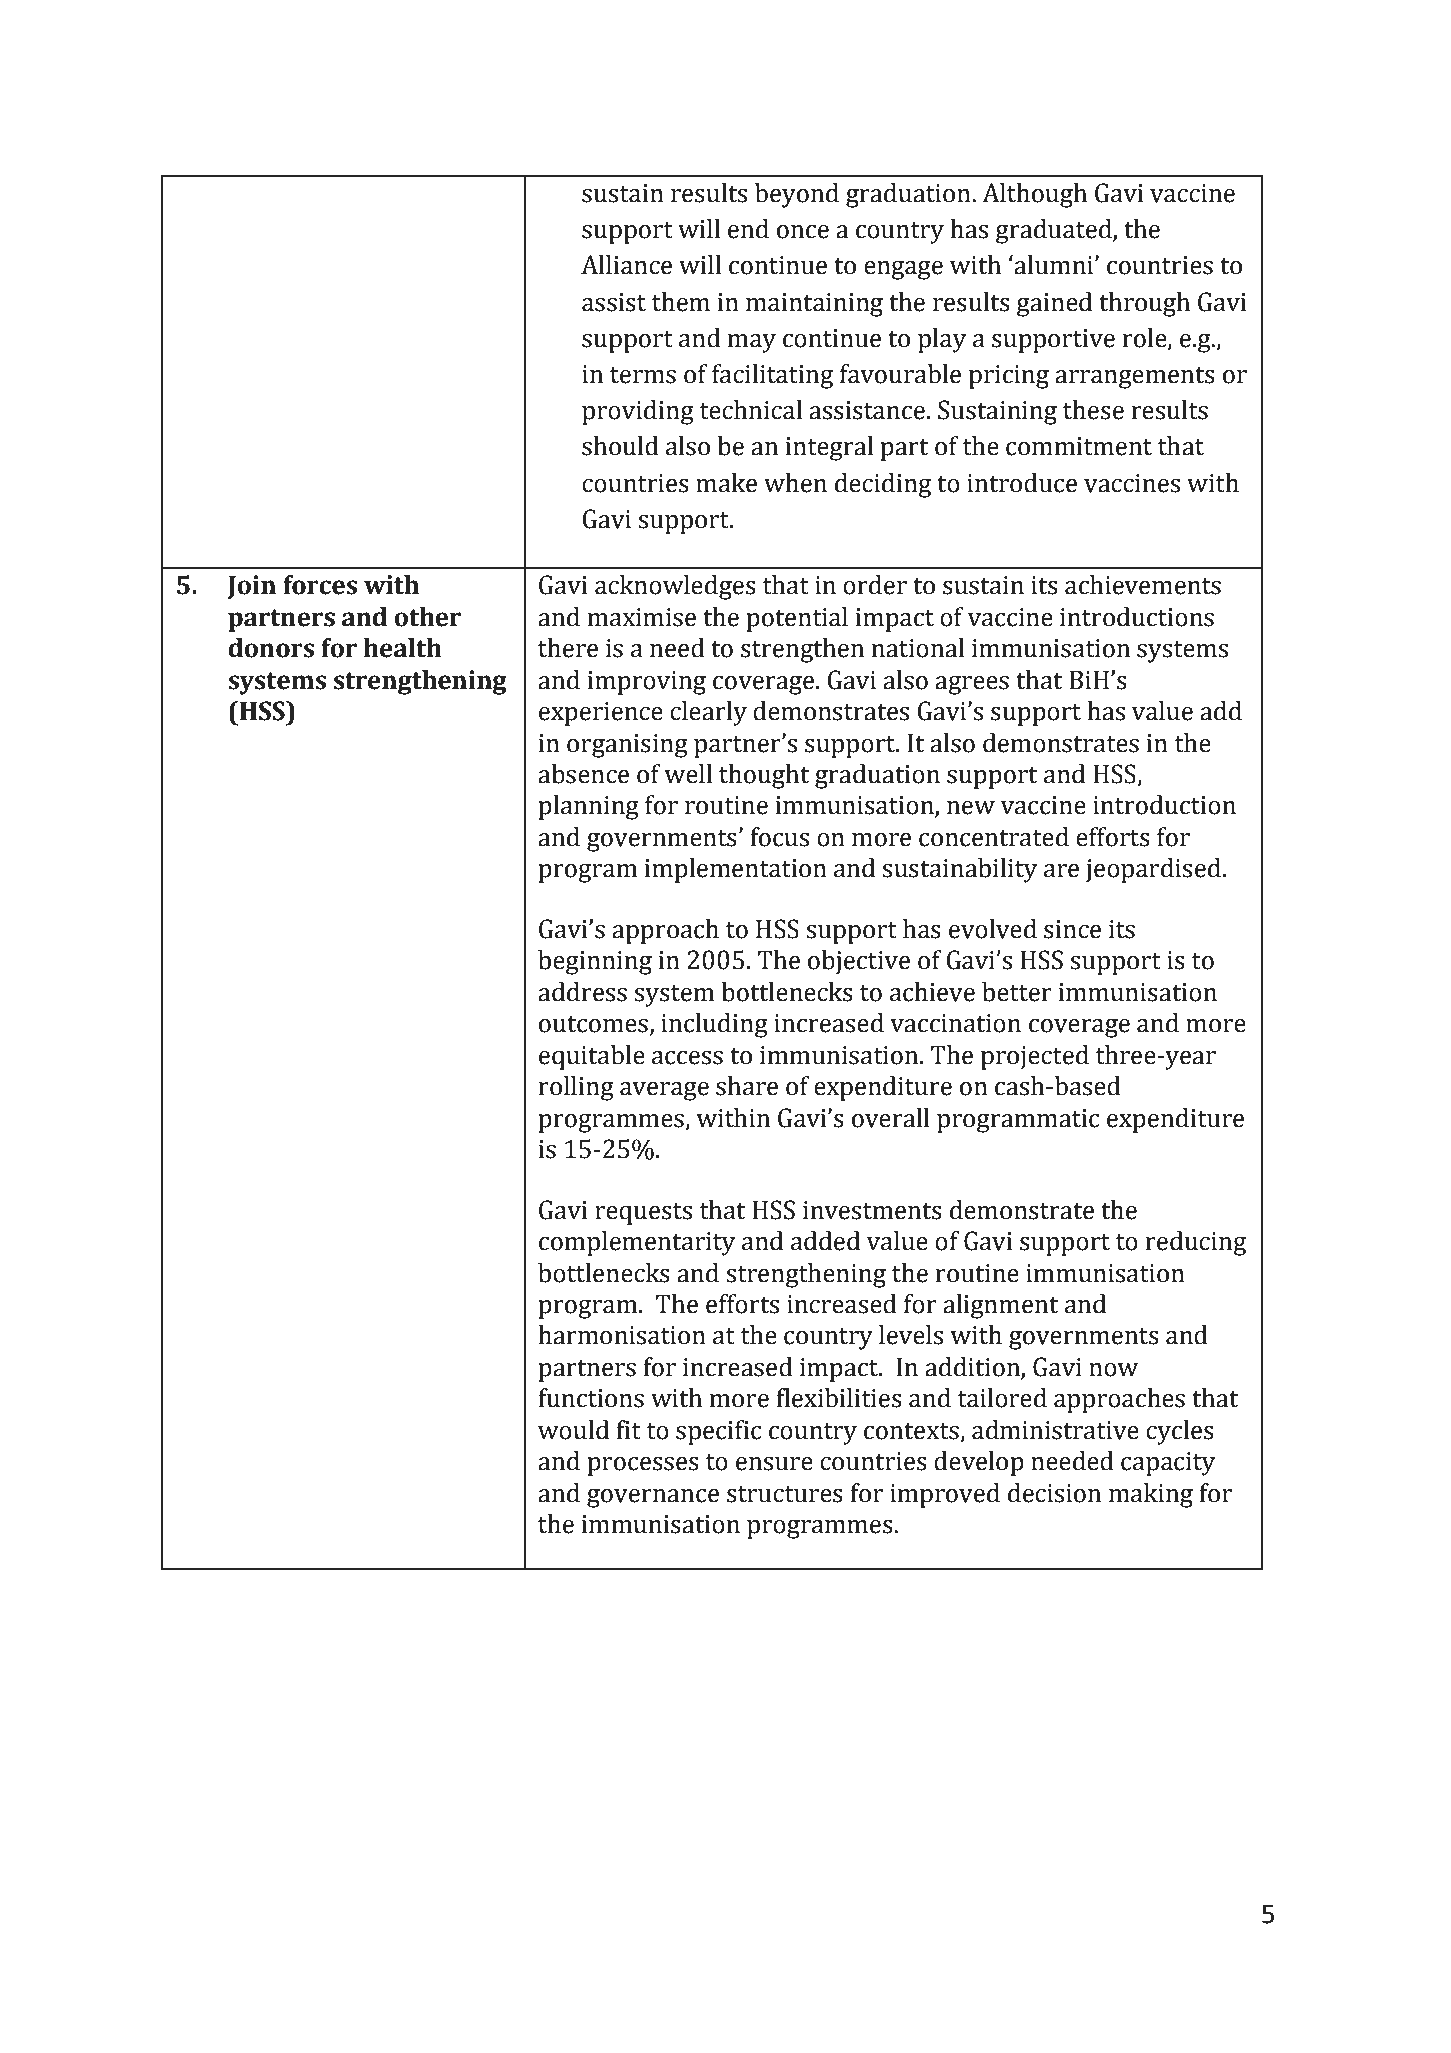 The width and height of the screenshot is (1451, 2053). I want to click on specific, so click(718, 1432).
